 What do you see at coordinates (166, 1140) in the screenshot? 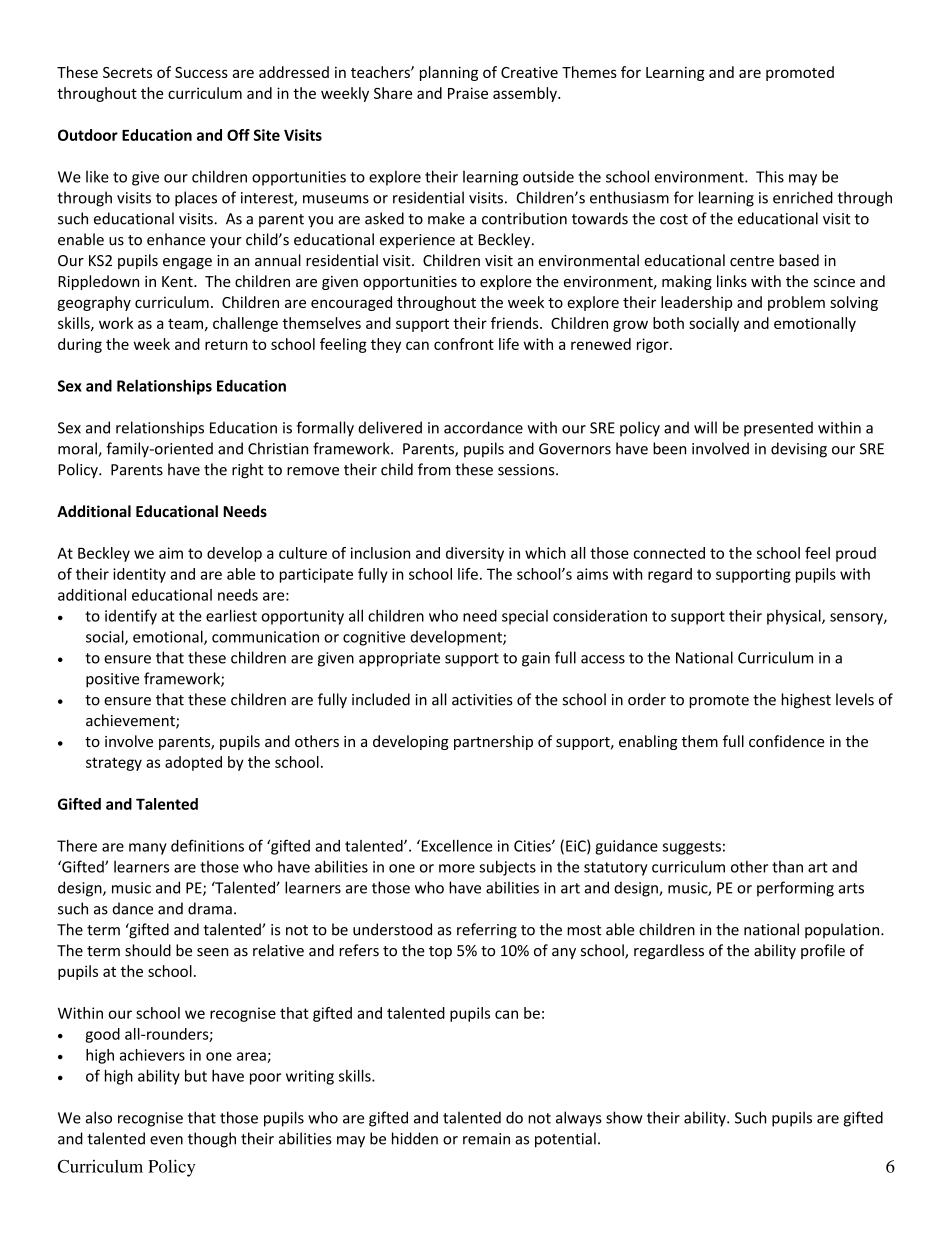
I see `even` at bounding box center [166, 1140].
